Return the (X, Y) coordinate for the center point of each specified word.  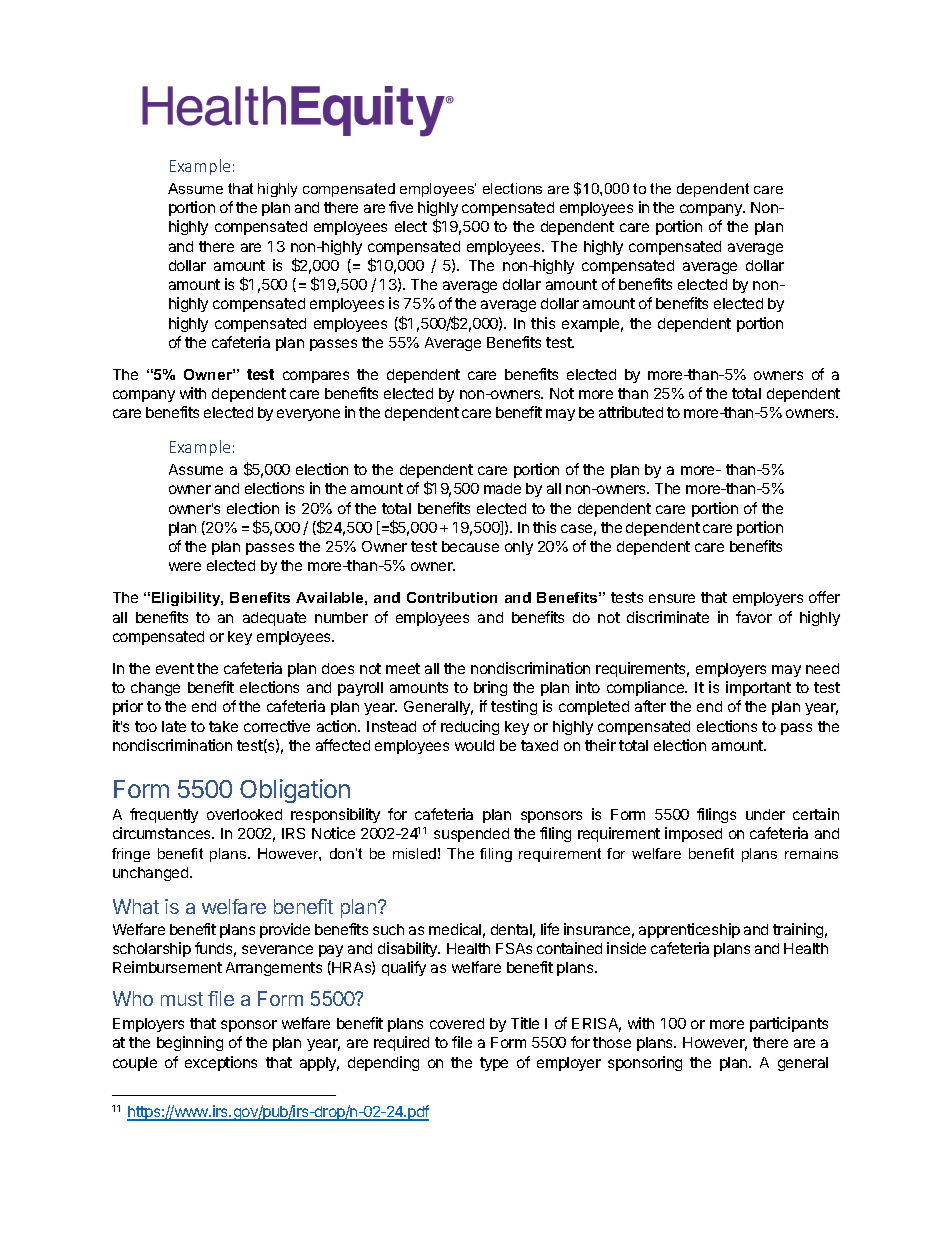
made (502, 488)
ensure (672, 598)
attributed (631, 412)
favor (754, 617)
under (765, 814)
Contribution (452, 597)
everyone (308, 415)
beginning (190, 1043)
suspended (471, 835)
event (175, 668)
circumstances (163, 833)
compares (316, 377)
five (401, 207)
